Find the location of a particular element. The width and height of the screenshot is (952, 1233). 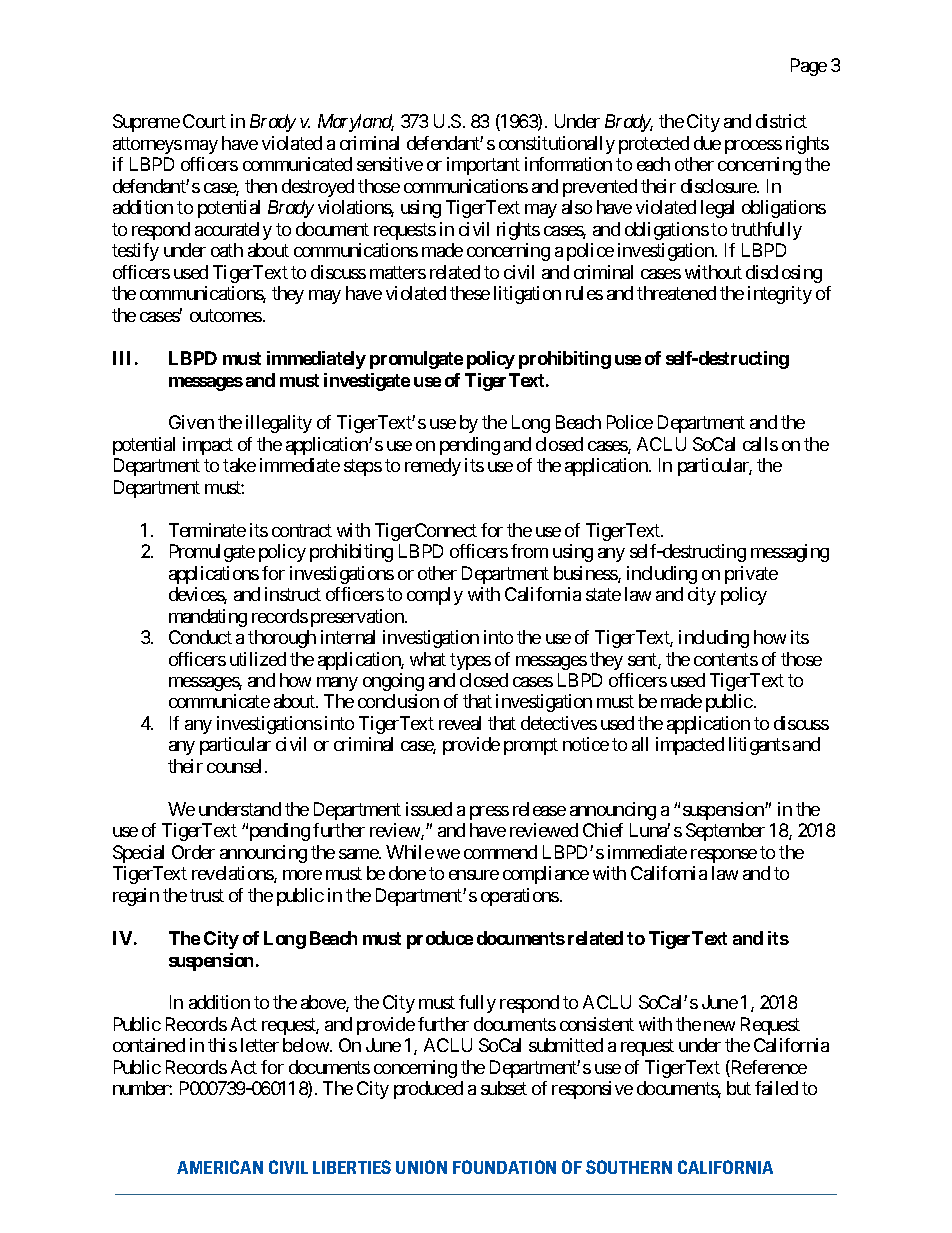

remedy is located at coordinates (433, 467).
